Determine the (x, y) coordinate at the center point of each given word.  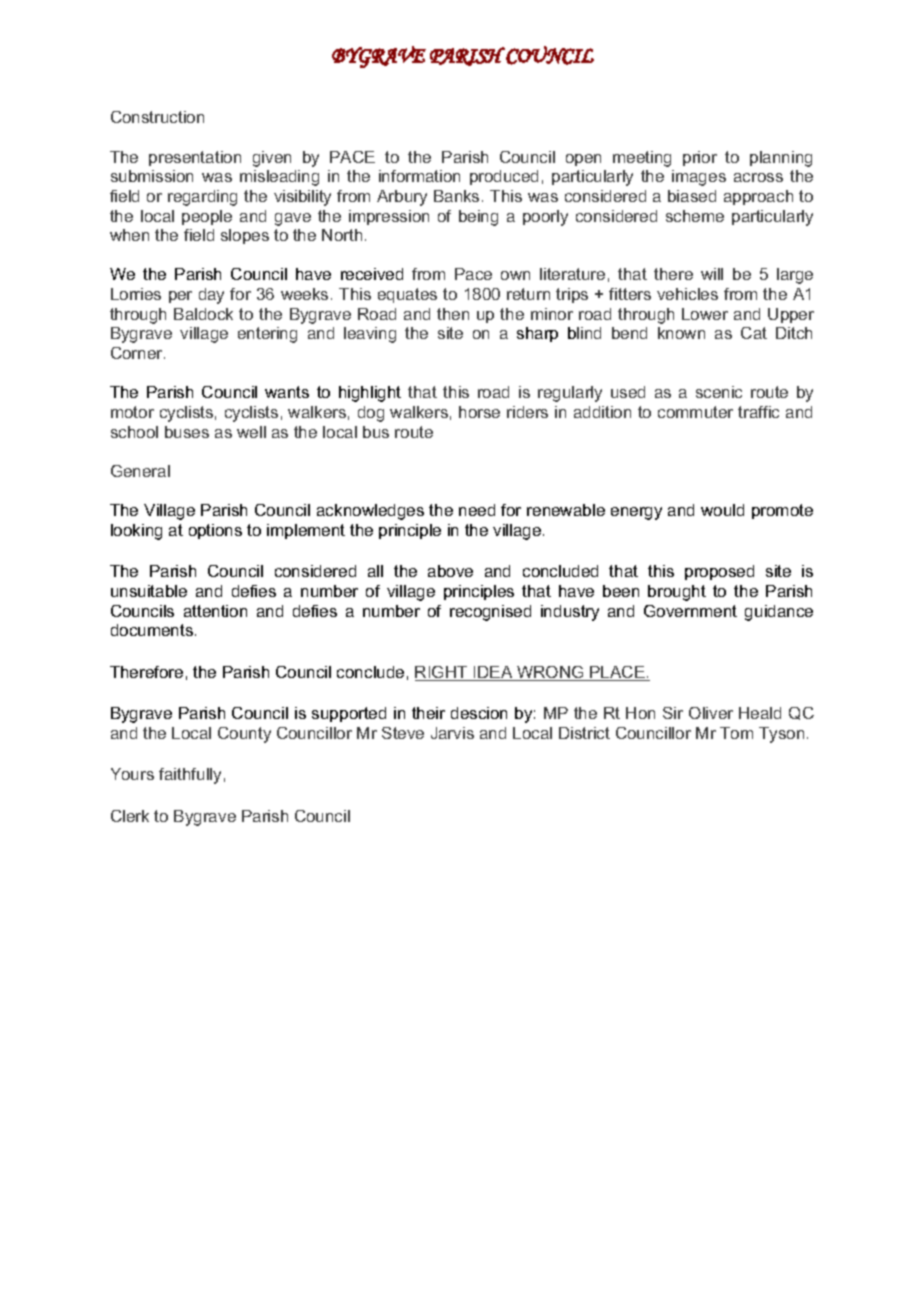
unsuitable (149, 591)
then (453, 314)
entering (267, 335)
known (681, 333)
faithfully (190, 776)
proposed (719, 572)
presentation (195, 158)
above (450, 571)
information (419, 176)
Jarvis (452, 733)
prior (700, 158)
